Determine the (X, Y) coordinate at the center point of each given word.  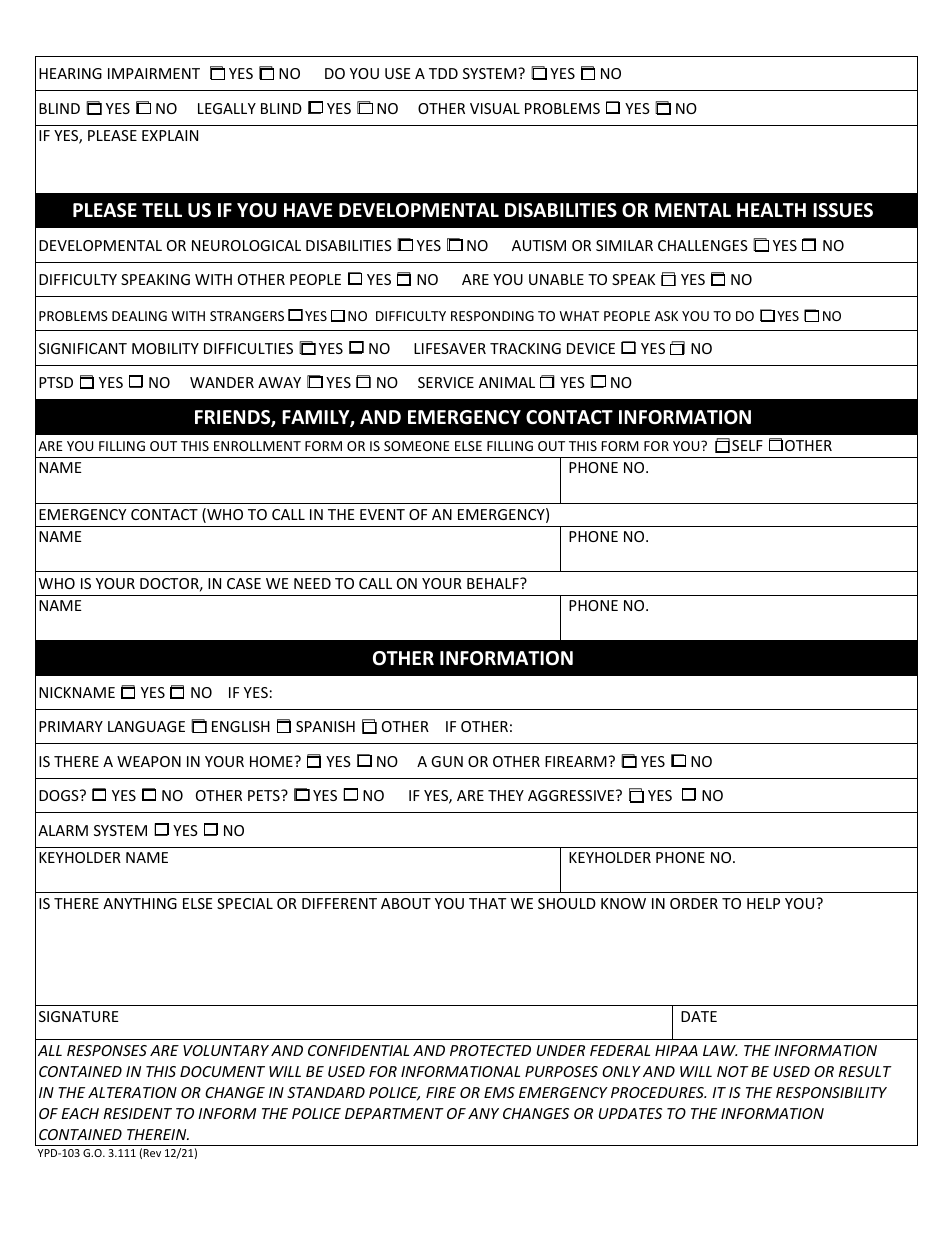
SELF (747, 445)
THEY (506, 795)
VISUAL (495, 108)
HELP (763, 903)
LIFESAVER (450, 348)
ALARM (63, 830)
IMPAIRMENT (154, 73)
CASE (244, 583)
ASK (666, 316)
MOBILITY (165, 348)
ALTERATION (132, 1092)
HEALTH (771, 210)
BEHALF (494, 583)
